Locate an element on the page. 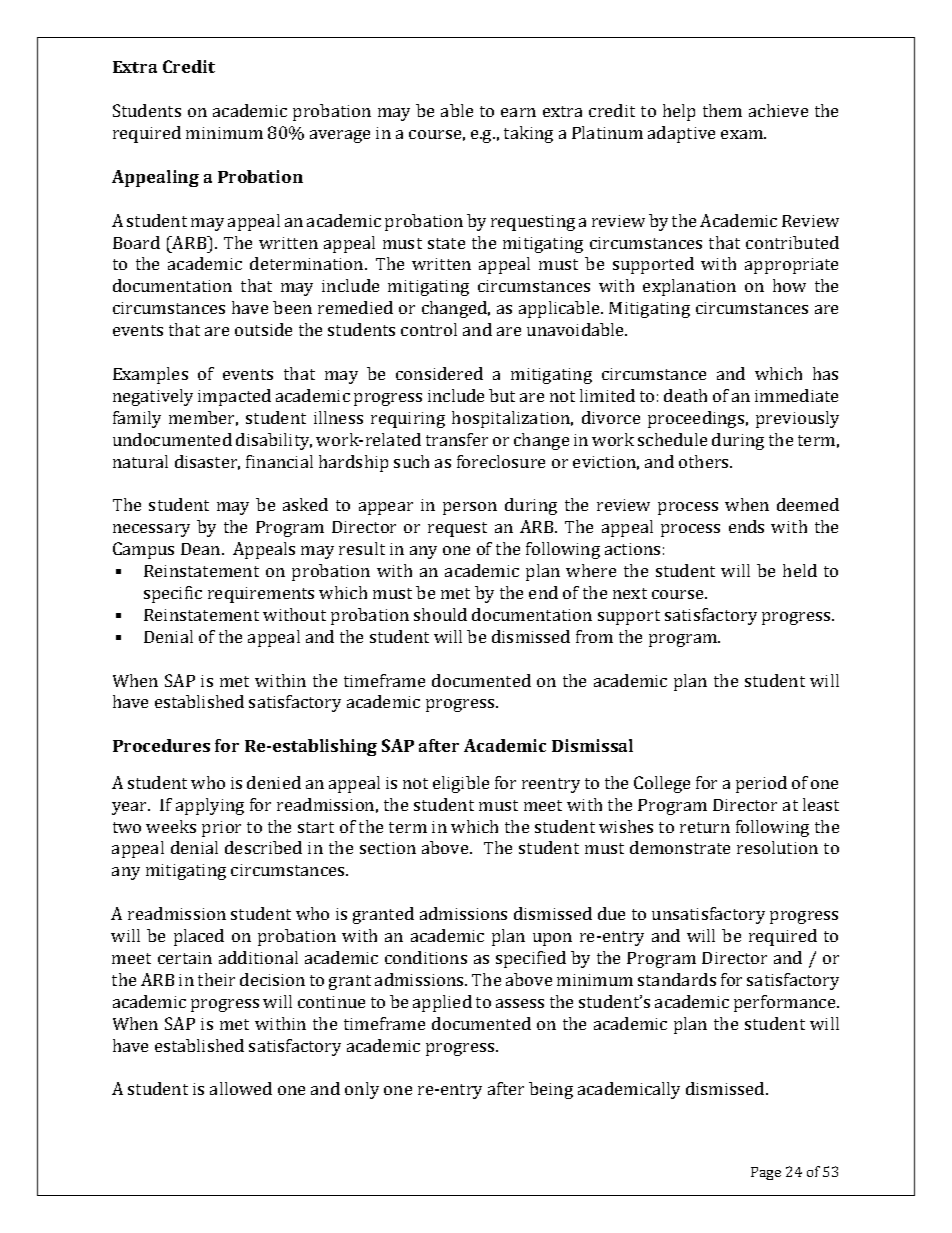 The width and height of the image is (952, 1233). resolution is located at coordinates (777, 847).
